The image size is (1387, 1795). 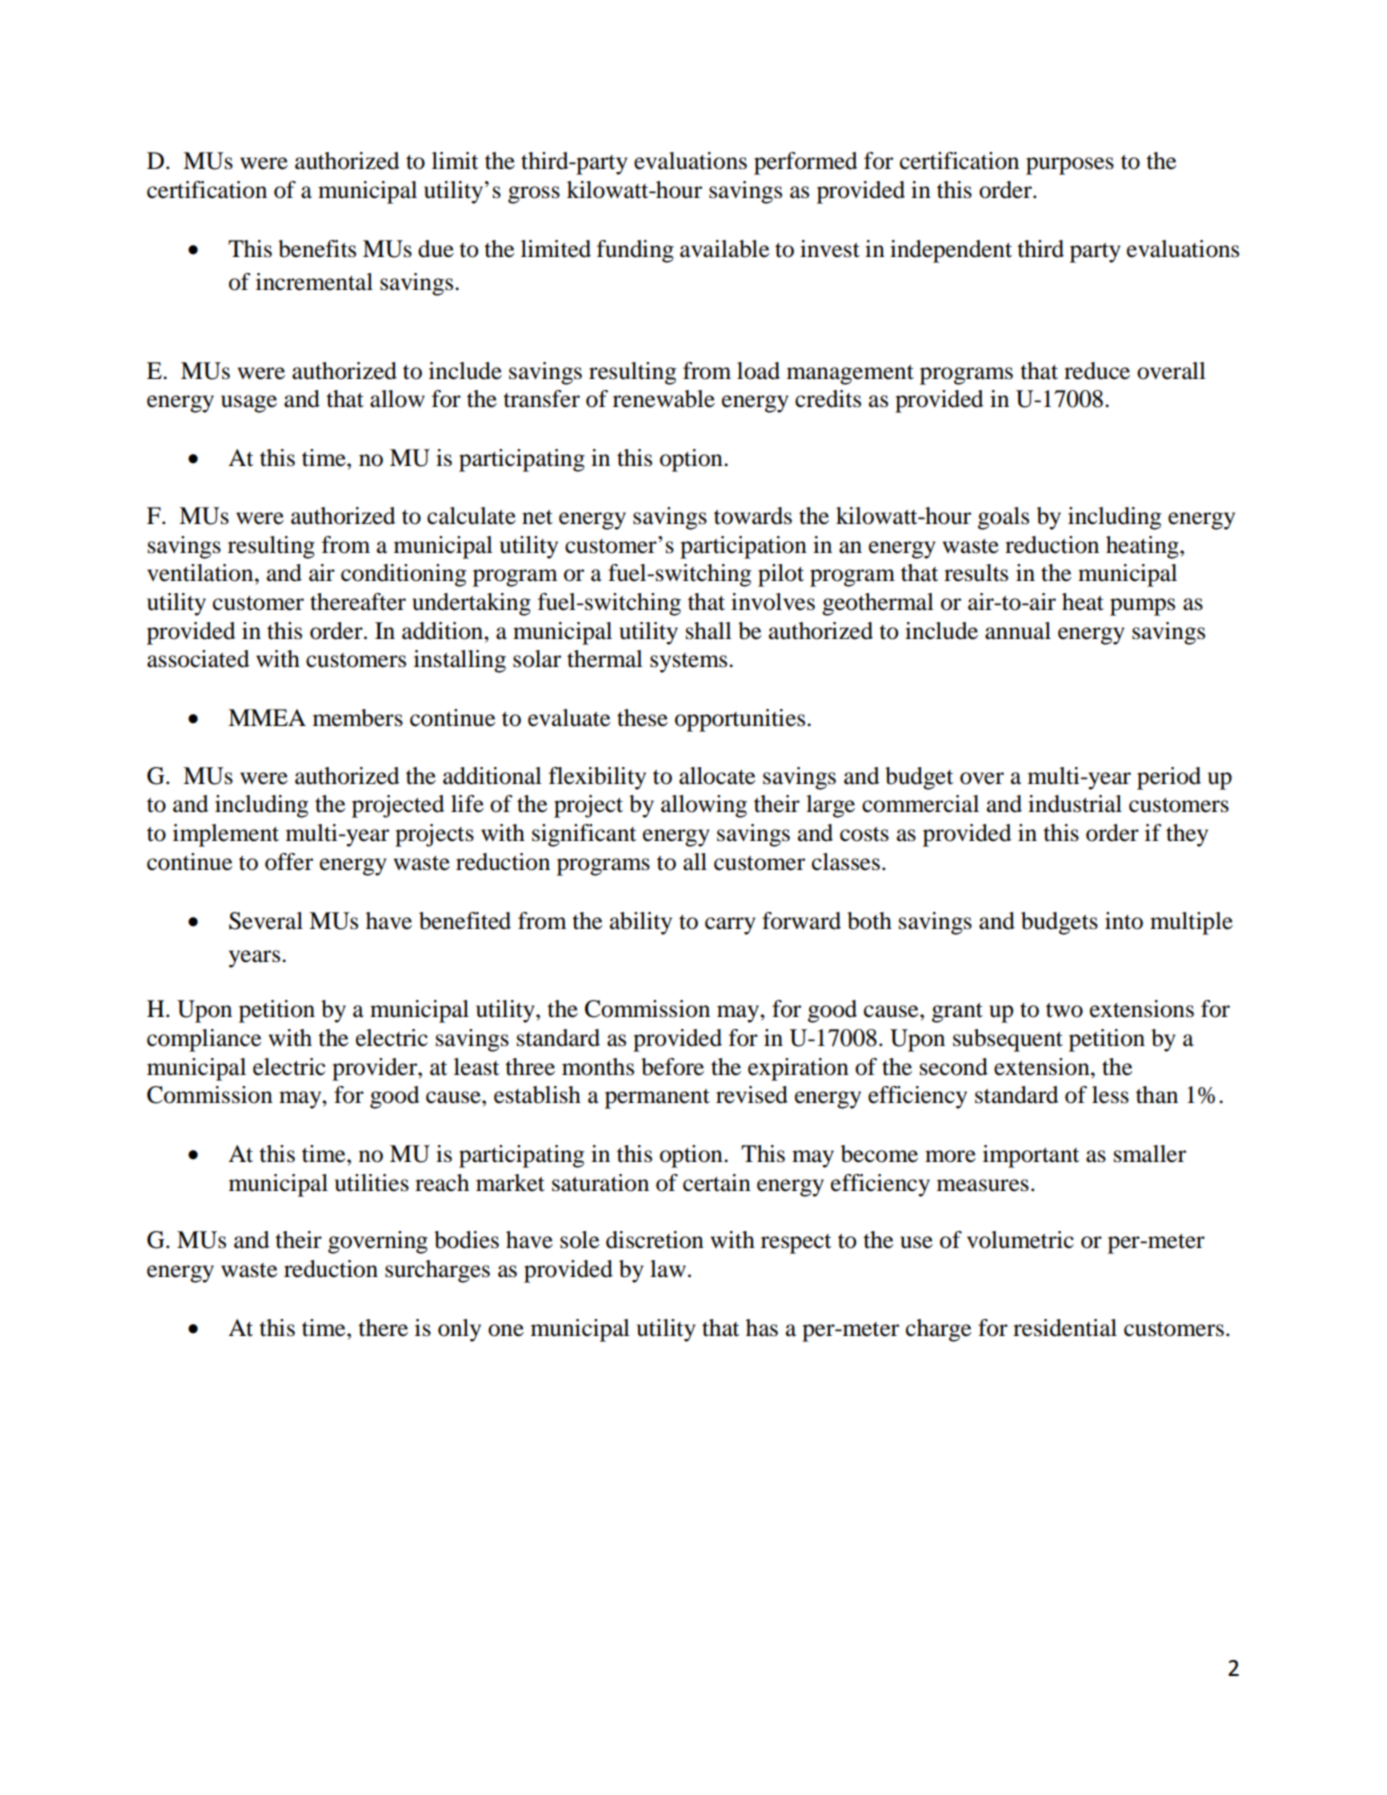 What do you see at coordinates (725, 249) in the document?
I see `available` at bounding box center [725, 249].
